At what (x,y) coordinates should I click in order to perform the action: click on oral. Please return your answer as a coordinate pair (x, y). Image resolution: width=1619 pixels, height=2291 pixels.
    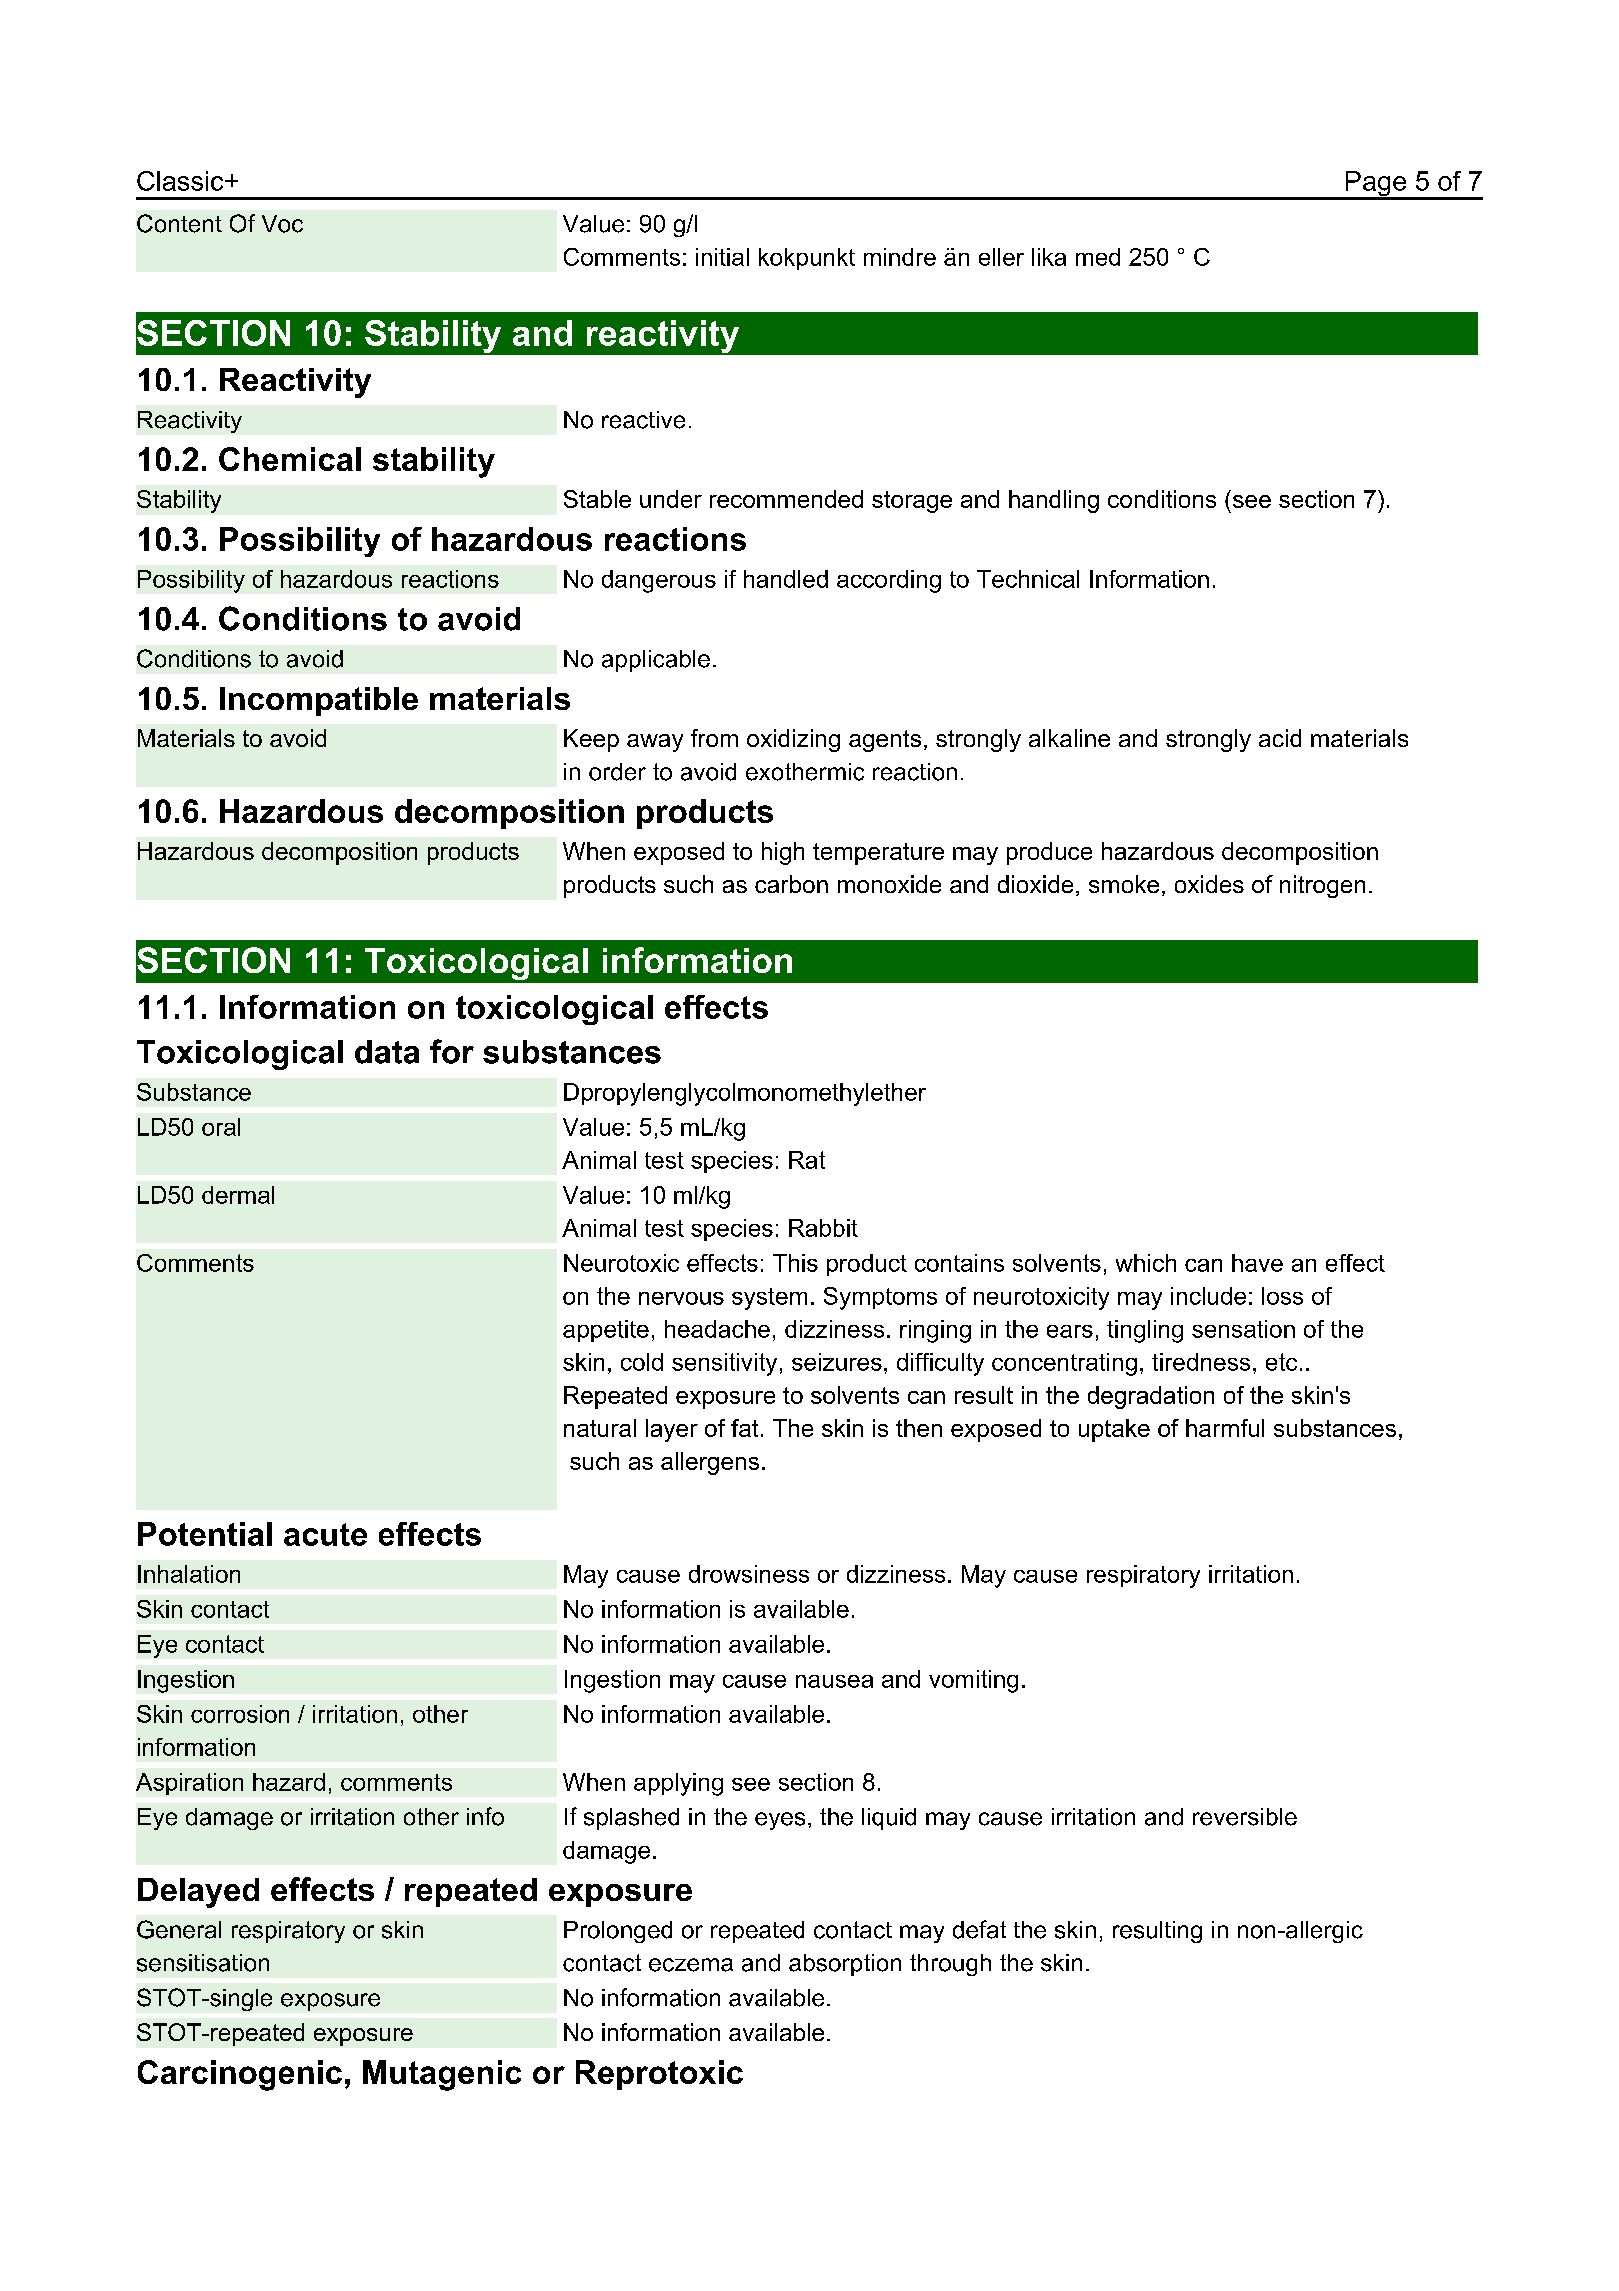
    Looking at the image, I should click on (221, 1127).
